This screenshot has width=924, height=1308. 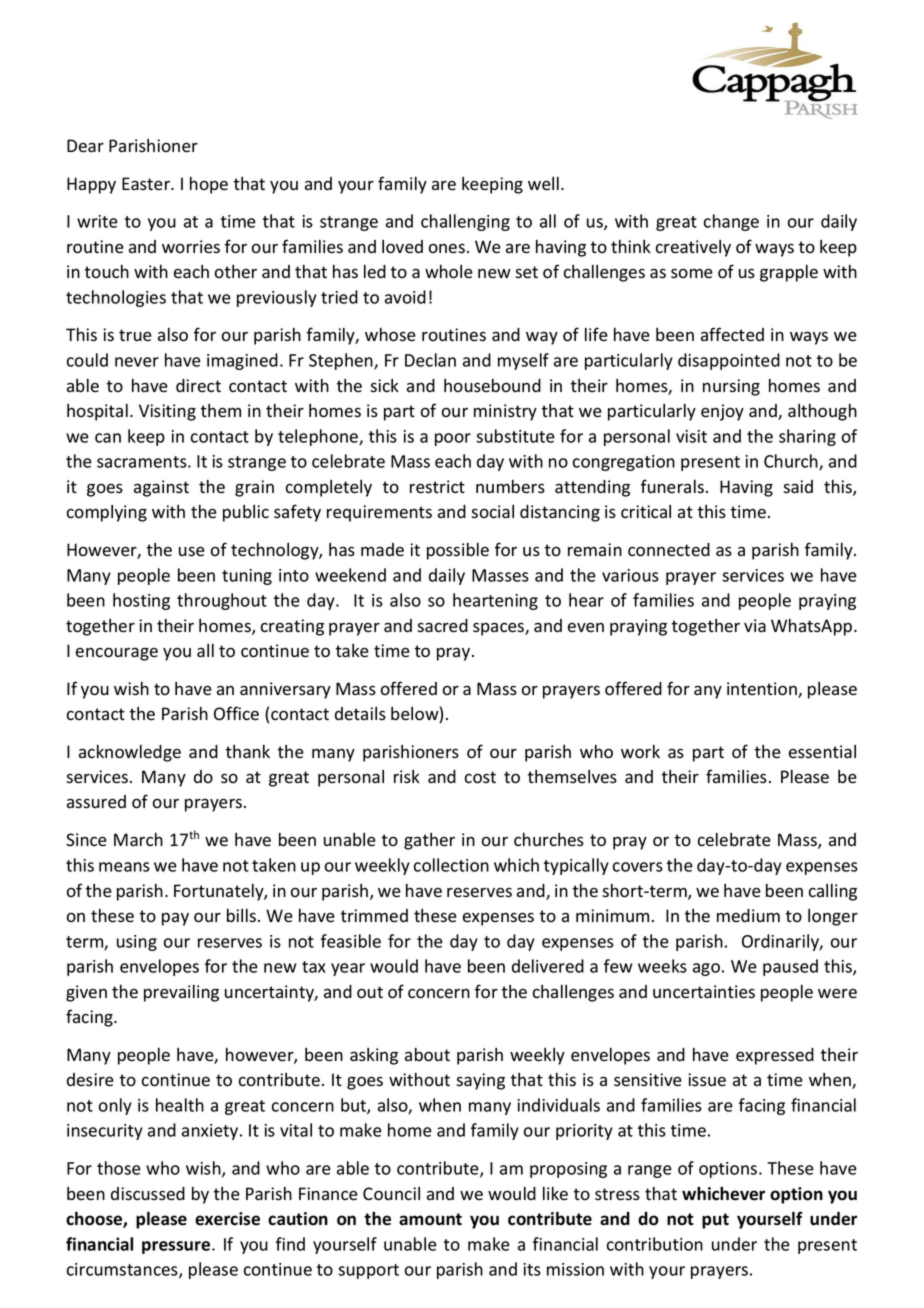 What do you see at coordinates (236, 713) in the screenshot?
I see `Office` at bounding box center [236, 713].
